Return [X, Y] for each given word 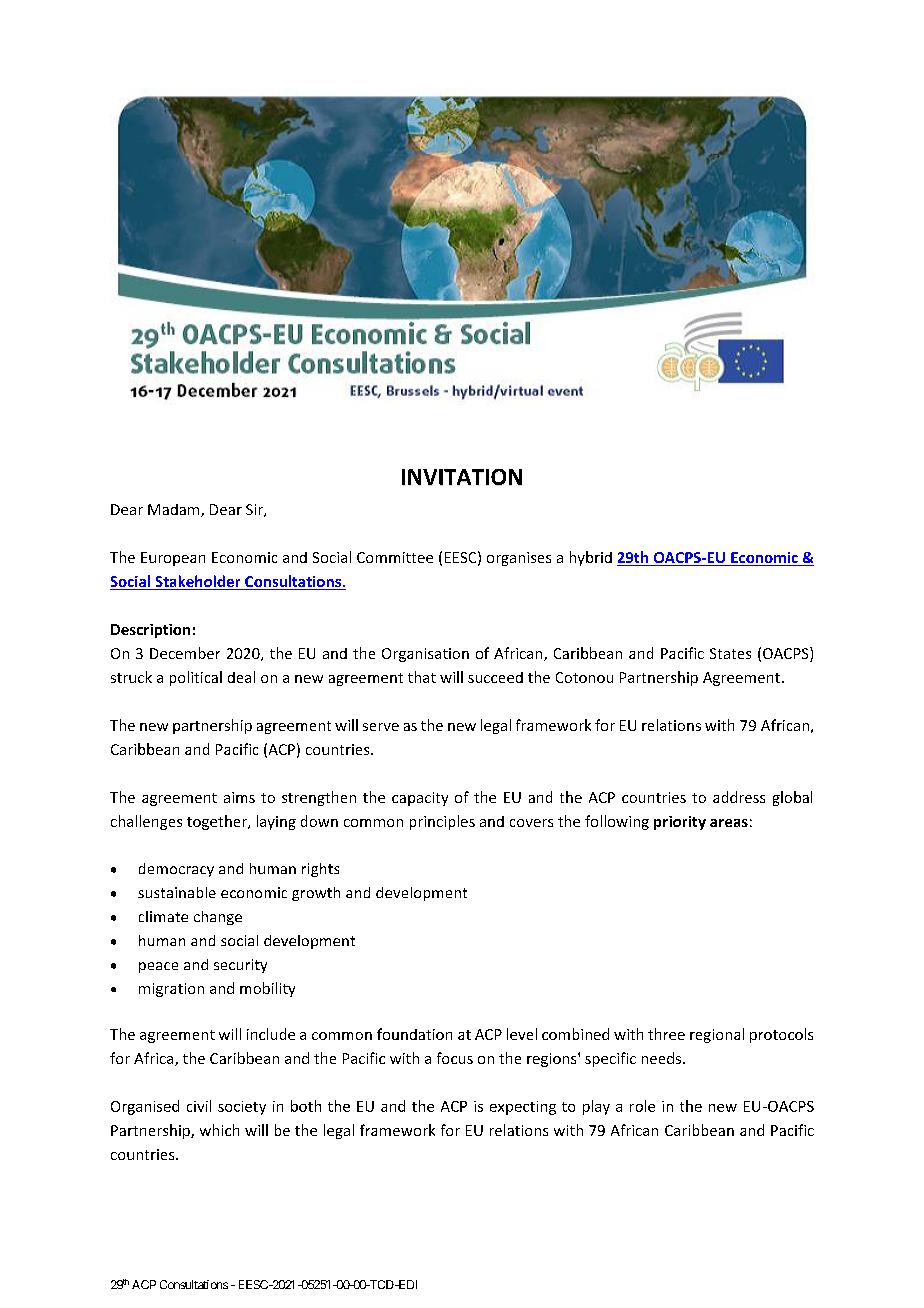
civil [199, 1106]
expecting [523, 1108]
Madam [175, 510]
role [642, 1106]
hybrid [591, 558]
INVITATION [462, 477]
